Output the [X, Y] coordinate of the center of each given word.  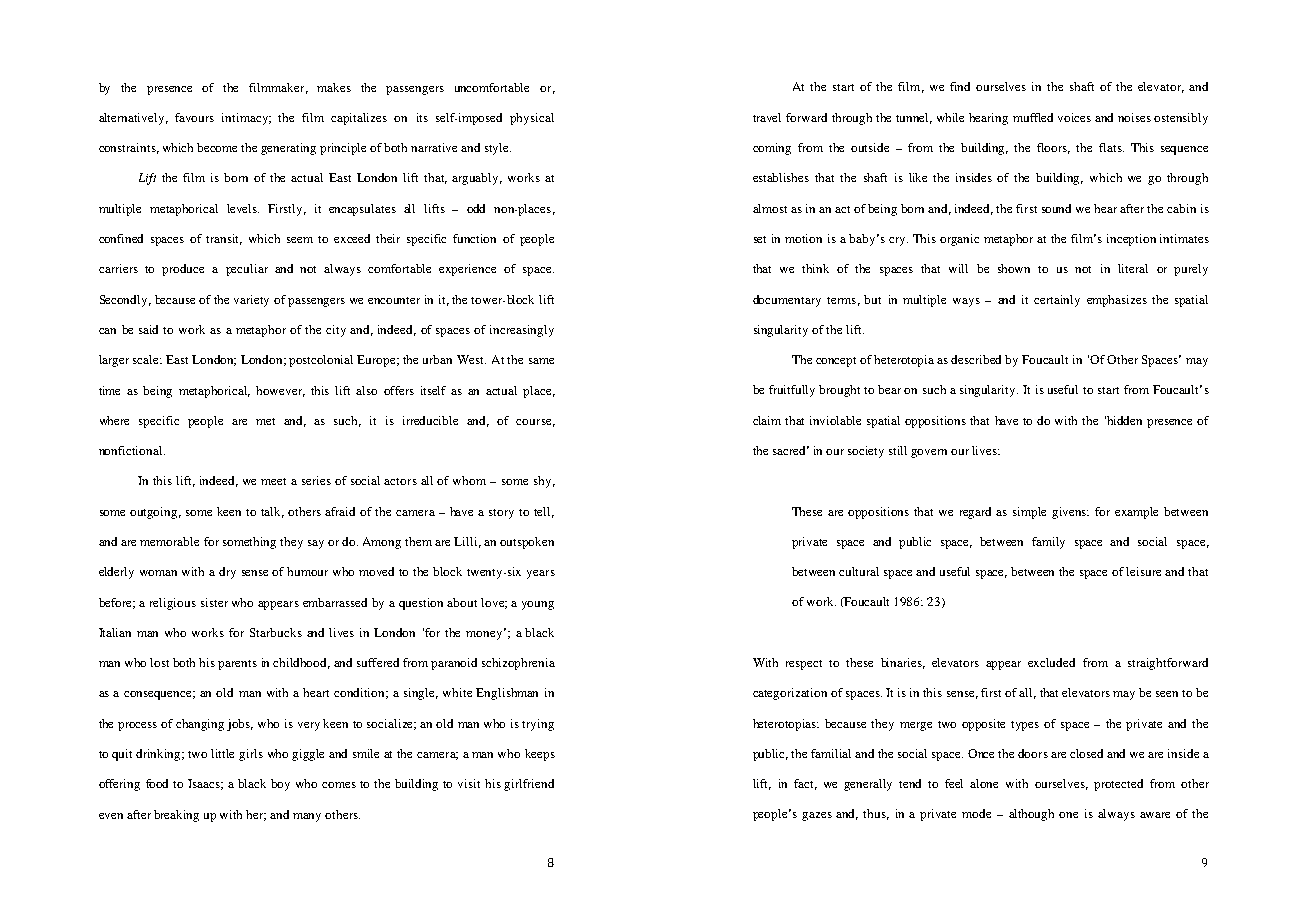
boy [280, 785]
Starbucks [276, 632]
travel [767, 117]
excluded [1051, 662]
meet [273, 481]
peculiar [247, 270]
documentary [787, 301]
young [538, 605]
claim [767, 420]
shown [1014, 268]
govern [929, 453]
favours [194, 117]
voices [1074, 117]
